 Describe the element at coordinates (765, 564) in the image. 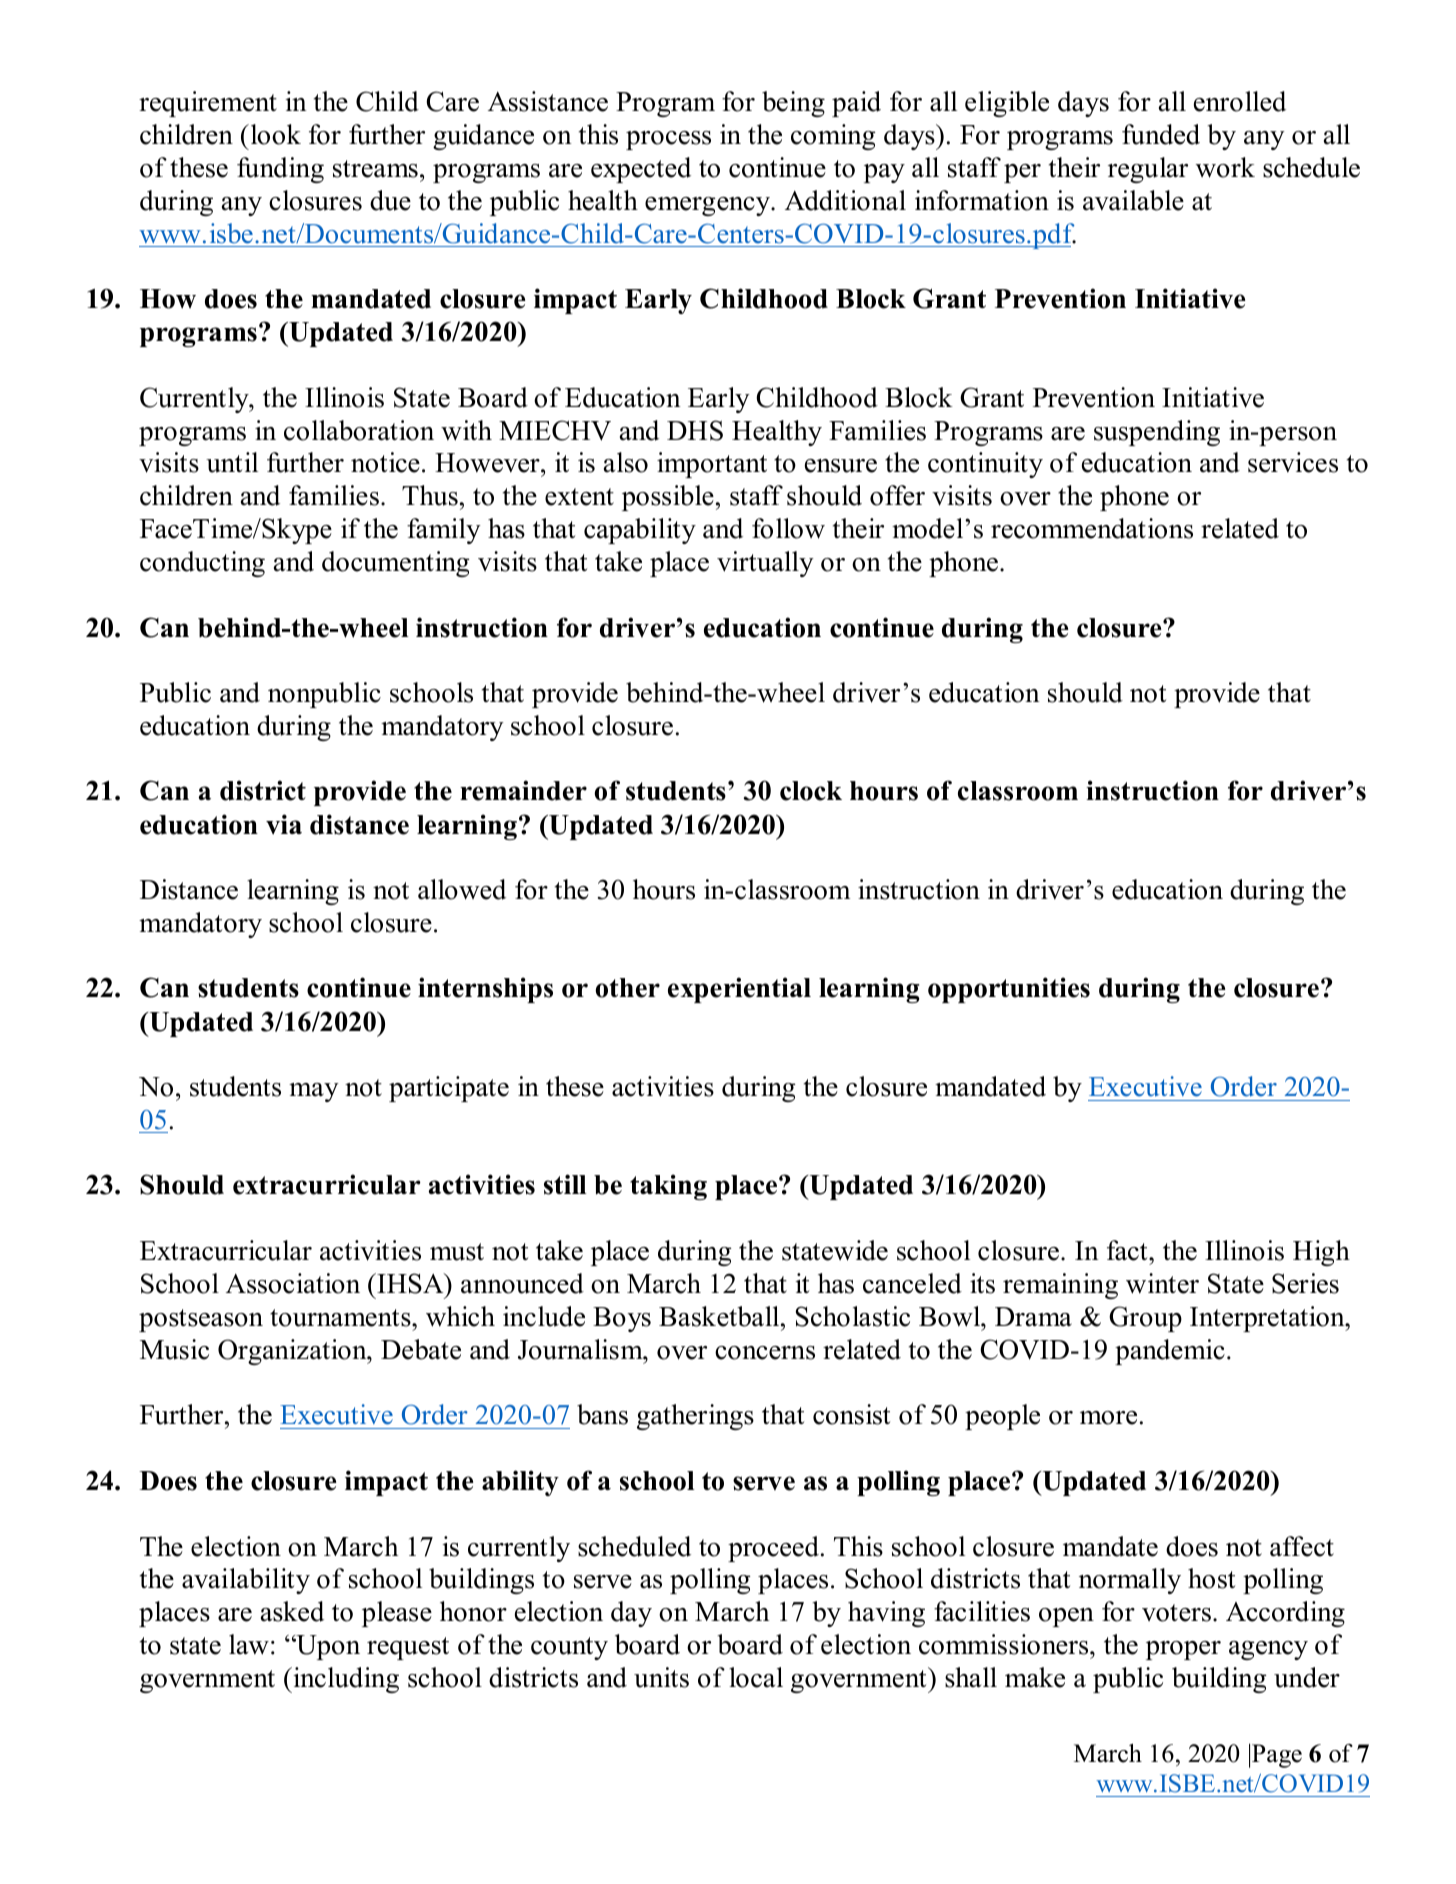

I see `virtually` at that location.
